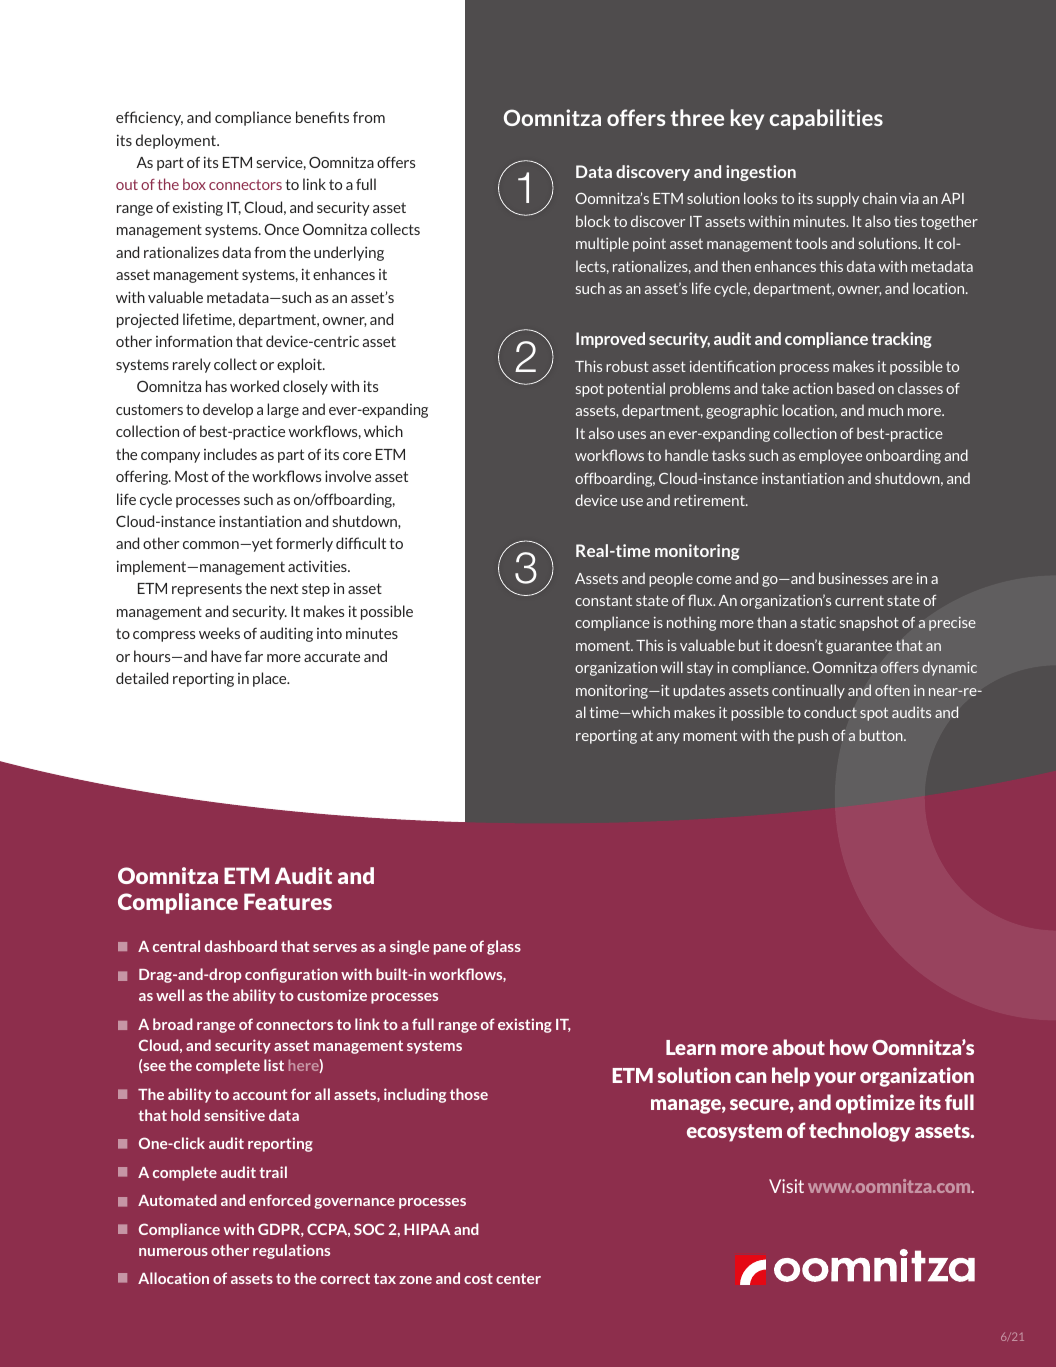  Describe the element at coordinates (194, 184) in the image. I see `box` at that location.
